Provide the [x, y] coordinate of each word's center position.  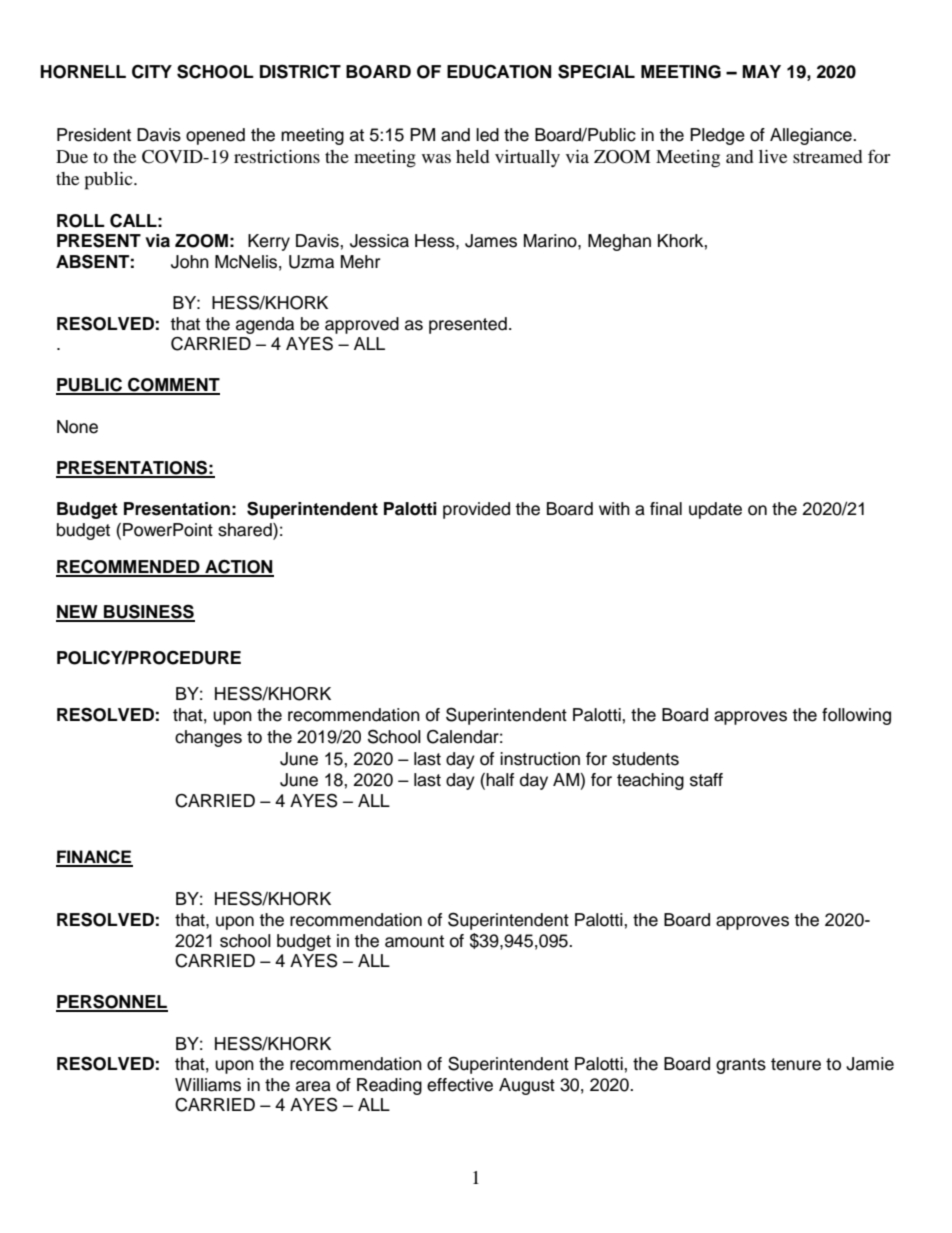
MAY [761, 71]
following [856, 716]
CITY [152, 72]
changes [208, 738]
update [715, 510]
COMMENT [173, 386]
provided [476, 510]
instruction [540, 759]
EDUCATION [499, 71]
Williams [208, 1085]
